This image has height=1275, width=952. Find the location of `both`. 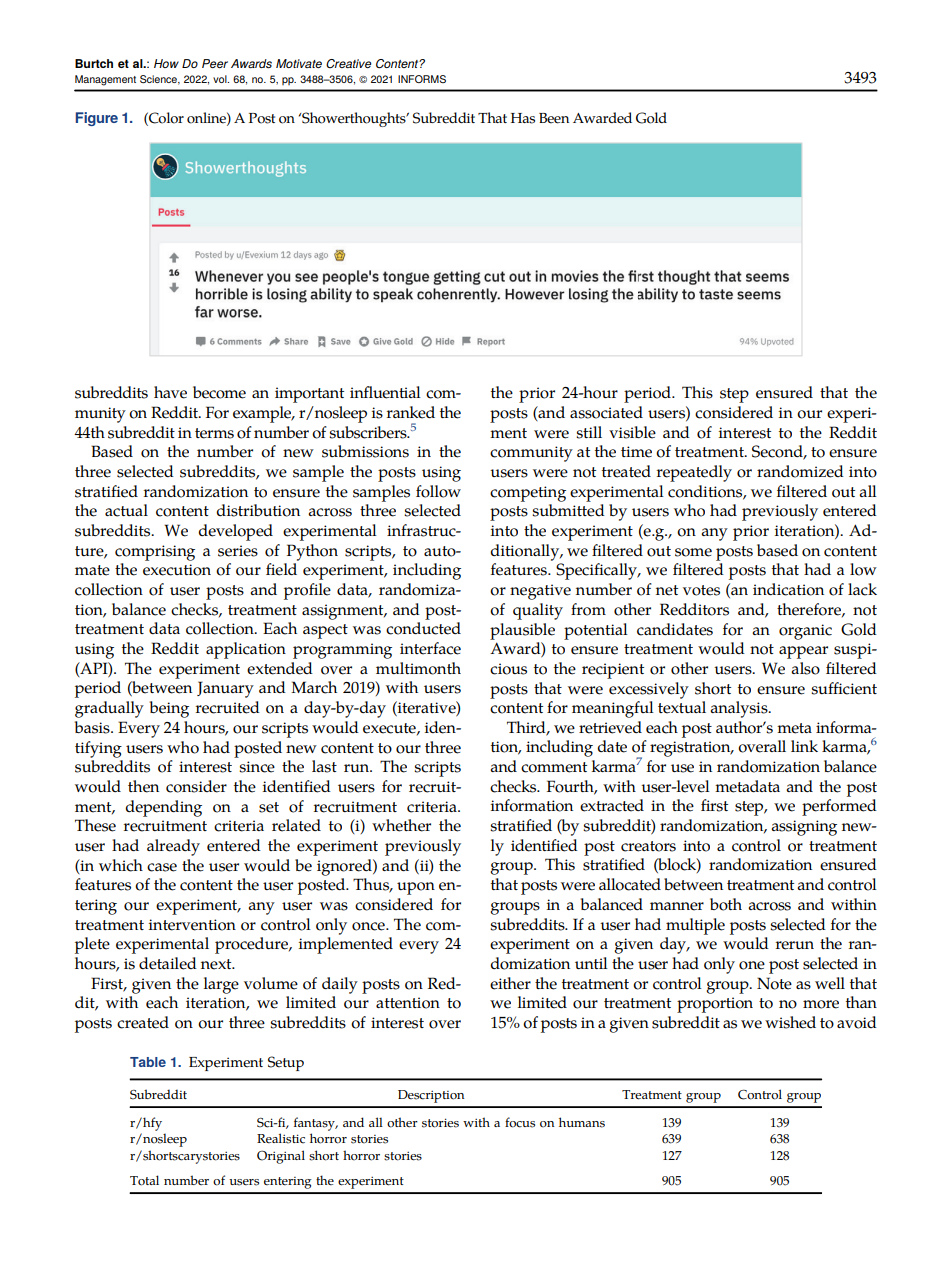

both is located at coordinates (726, 904).
